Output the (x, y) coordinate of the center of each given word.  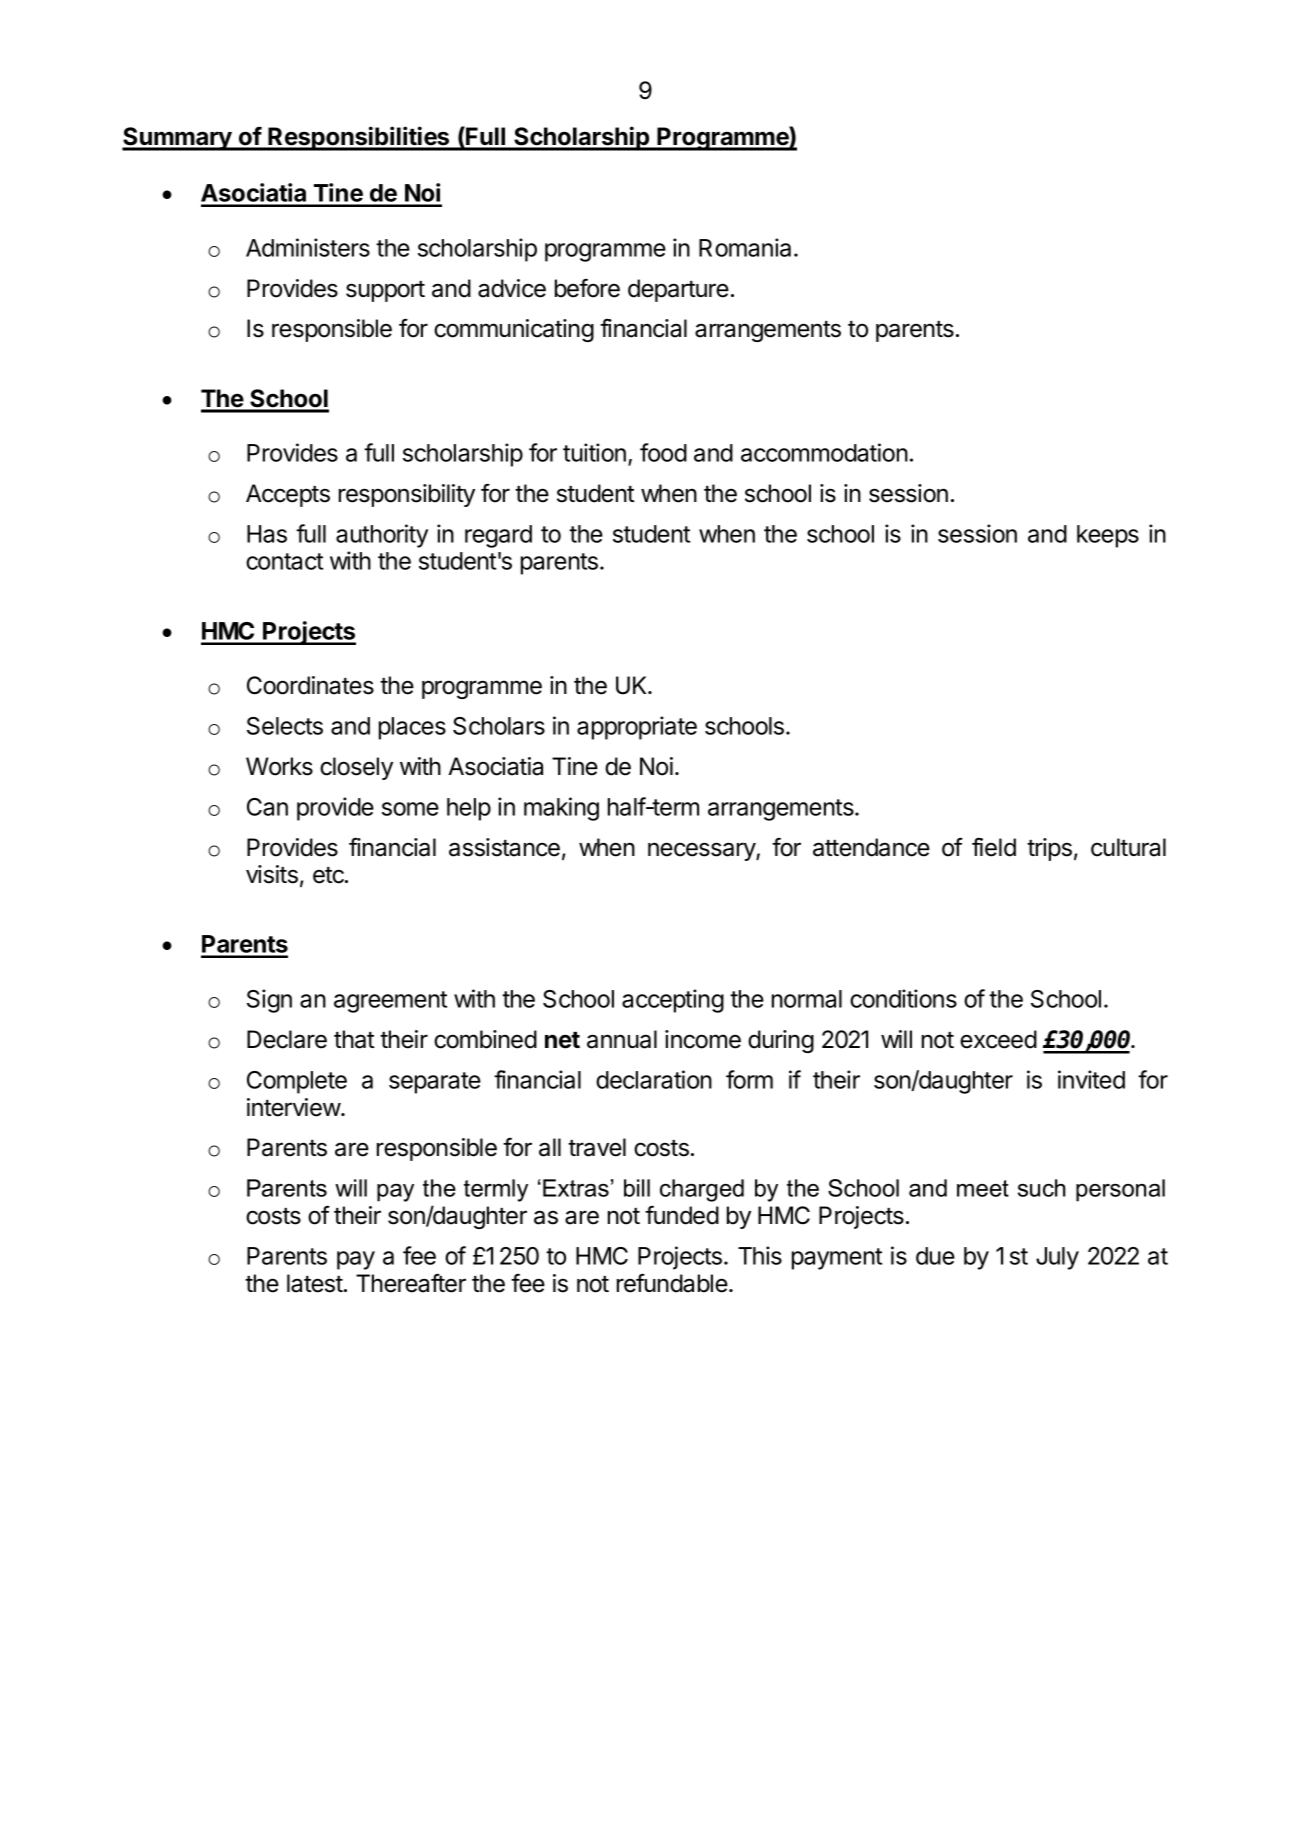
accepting (673, 1001)
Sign (269, 1001)
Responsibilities (359, 138)
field (994, 847)
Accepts (288, 495)
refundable (672, 1283)
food (663, 452)
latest (315, 1283)
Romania (747, 247)
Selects (285, 726)
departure (678, 290)
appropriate (637, 728)
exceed (998, 1039)
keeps (1108, 536)
